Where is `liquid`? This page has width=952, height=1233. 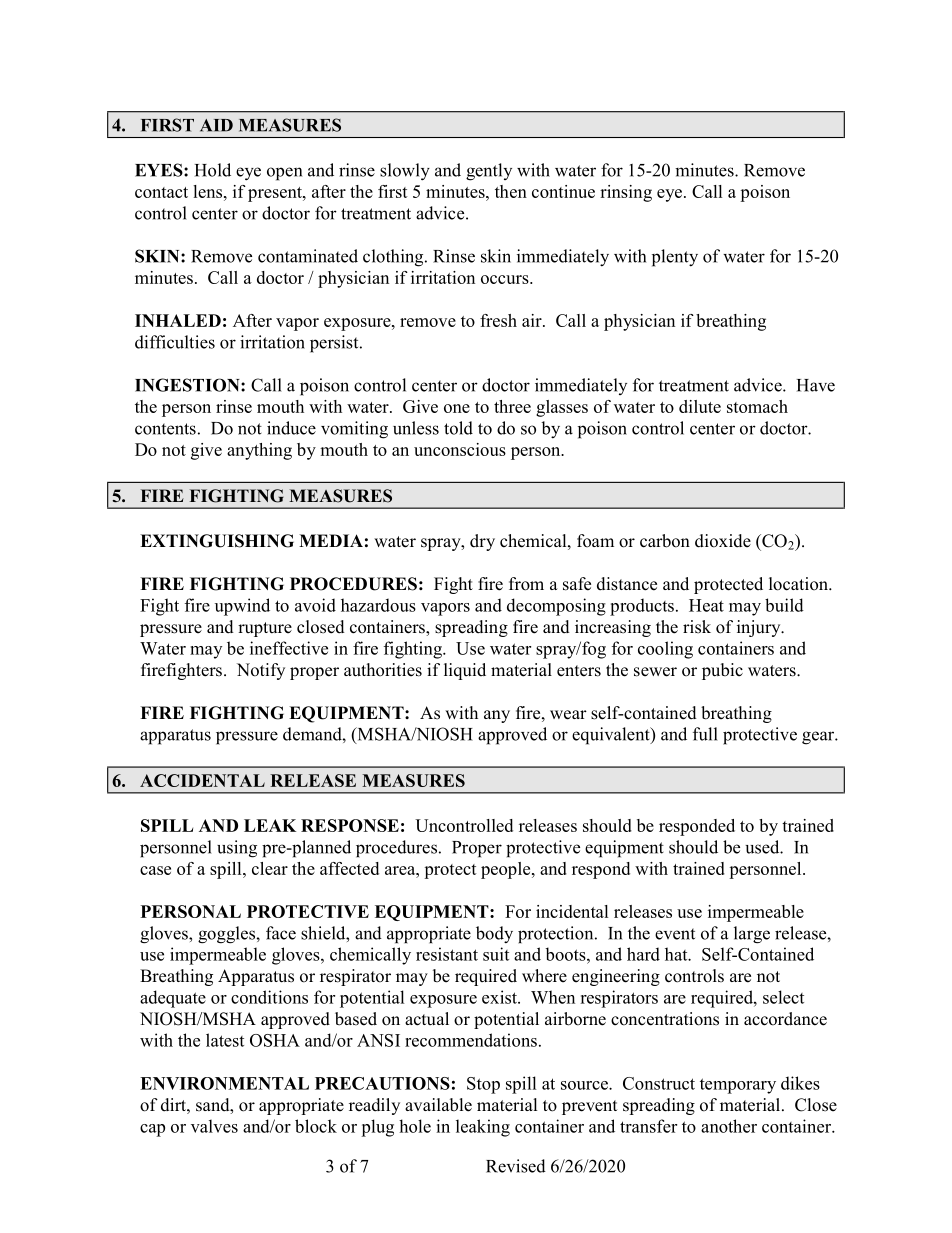
liquid is located at coordinates (465, 671).
